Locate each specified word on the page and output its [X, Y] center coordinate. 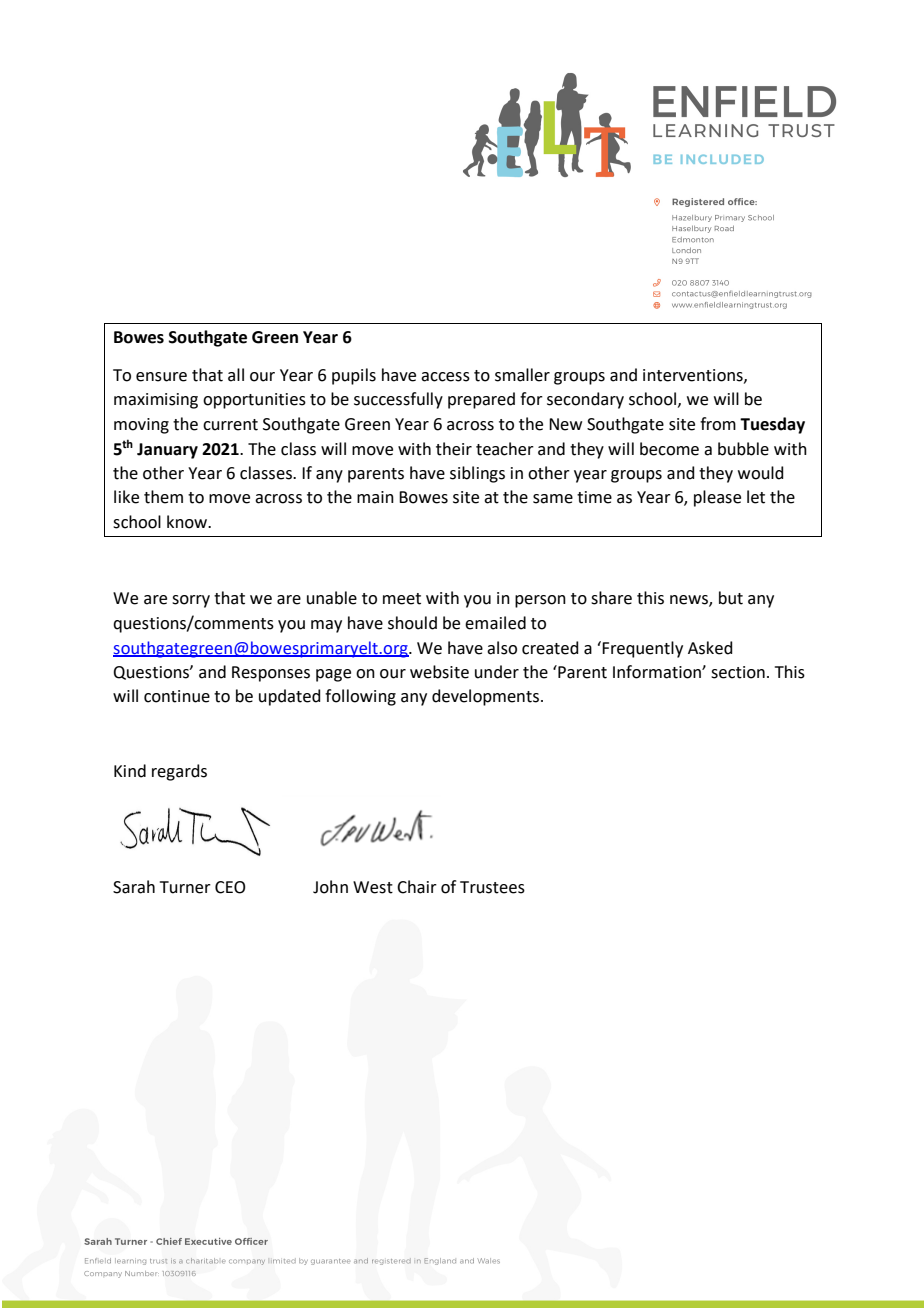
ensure [161, 377]
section [738, 672]
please [717, 498]
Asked [710, 648]
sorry [191, 601]
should [412, 623]
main [375, 497]
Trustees [492, 887]
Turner [185, 887]
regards [179, 772]
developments [485, 697]
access [445, 377]
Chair [417, 887]
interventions [694, 376]
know [188, 522]
